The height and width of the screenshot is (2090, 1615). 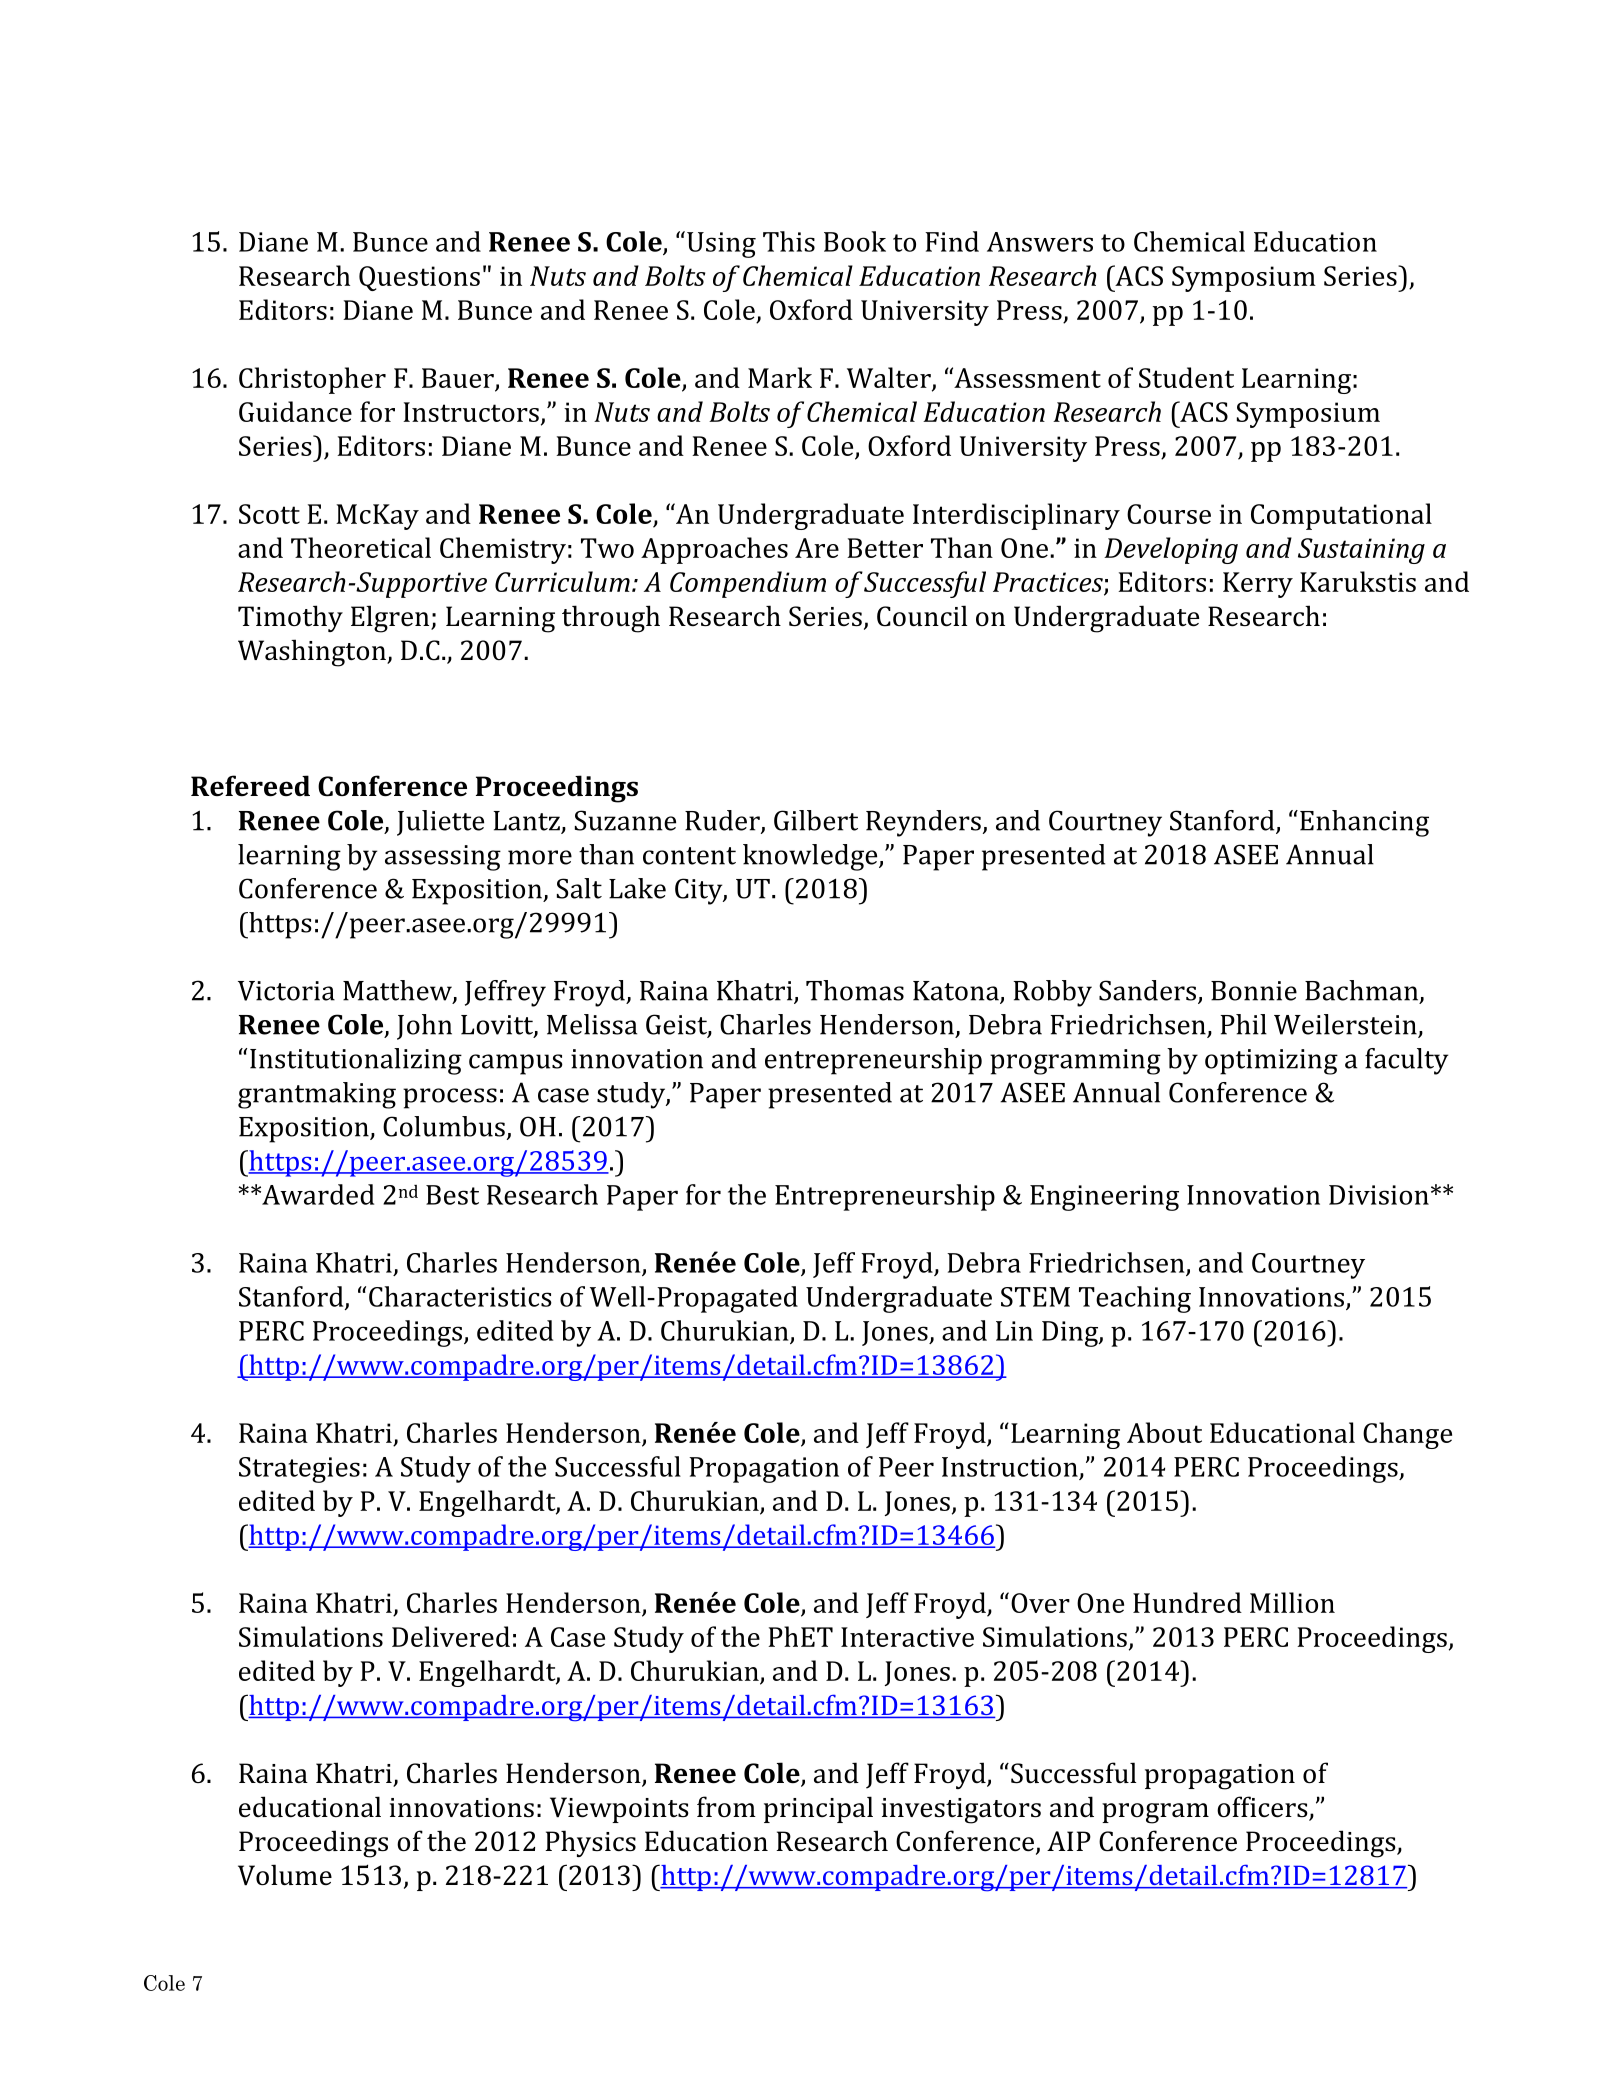 I want to click on optimizing, so click(x=1271, y=1062).
